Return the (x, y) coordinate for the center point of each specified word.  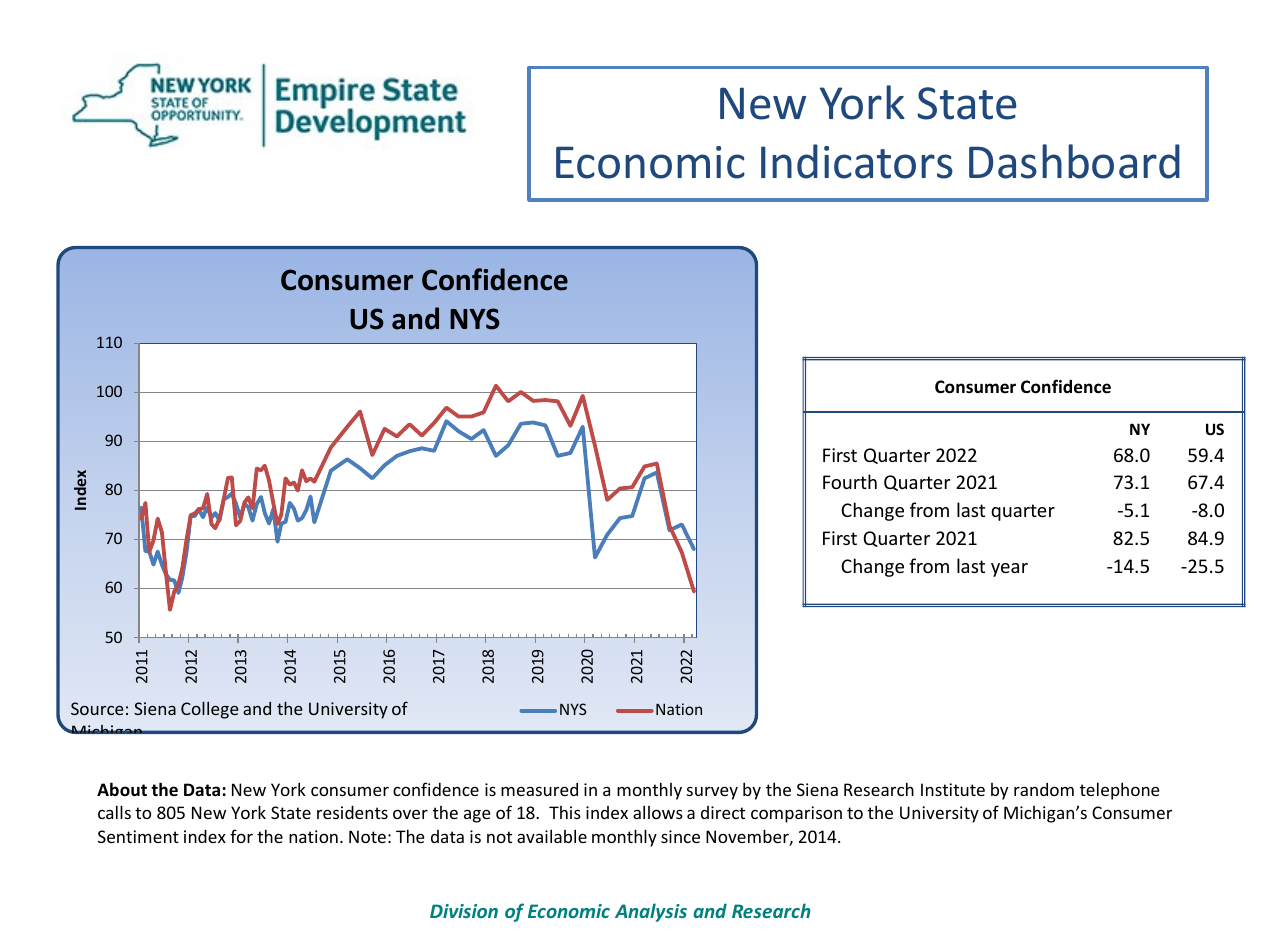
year (1009, 570)
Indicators (857, 161)
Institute (953, 789)
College (210, 710)
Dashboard (1074, 161)
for (241, 836)
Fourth (850, 481)
